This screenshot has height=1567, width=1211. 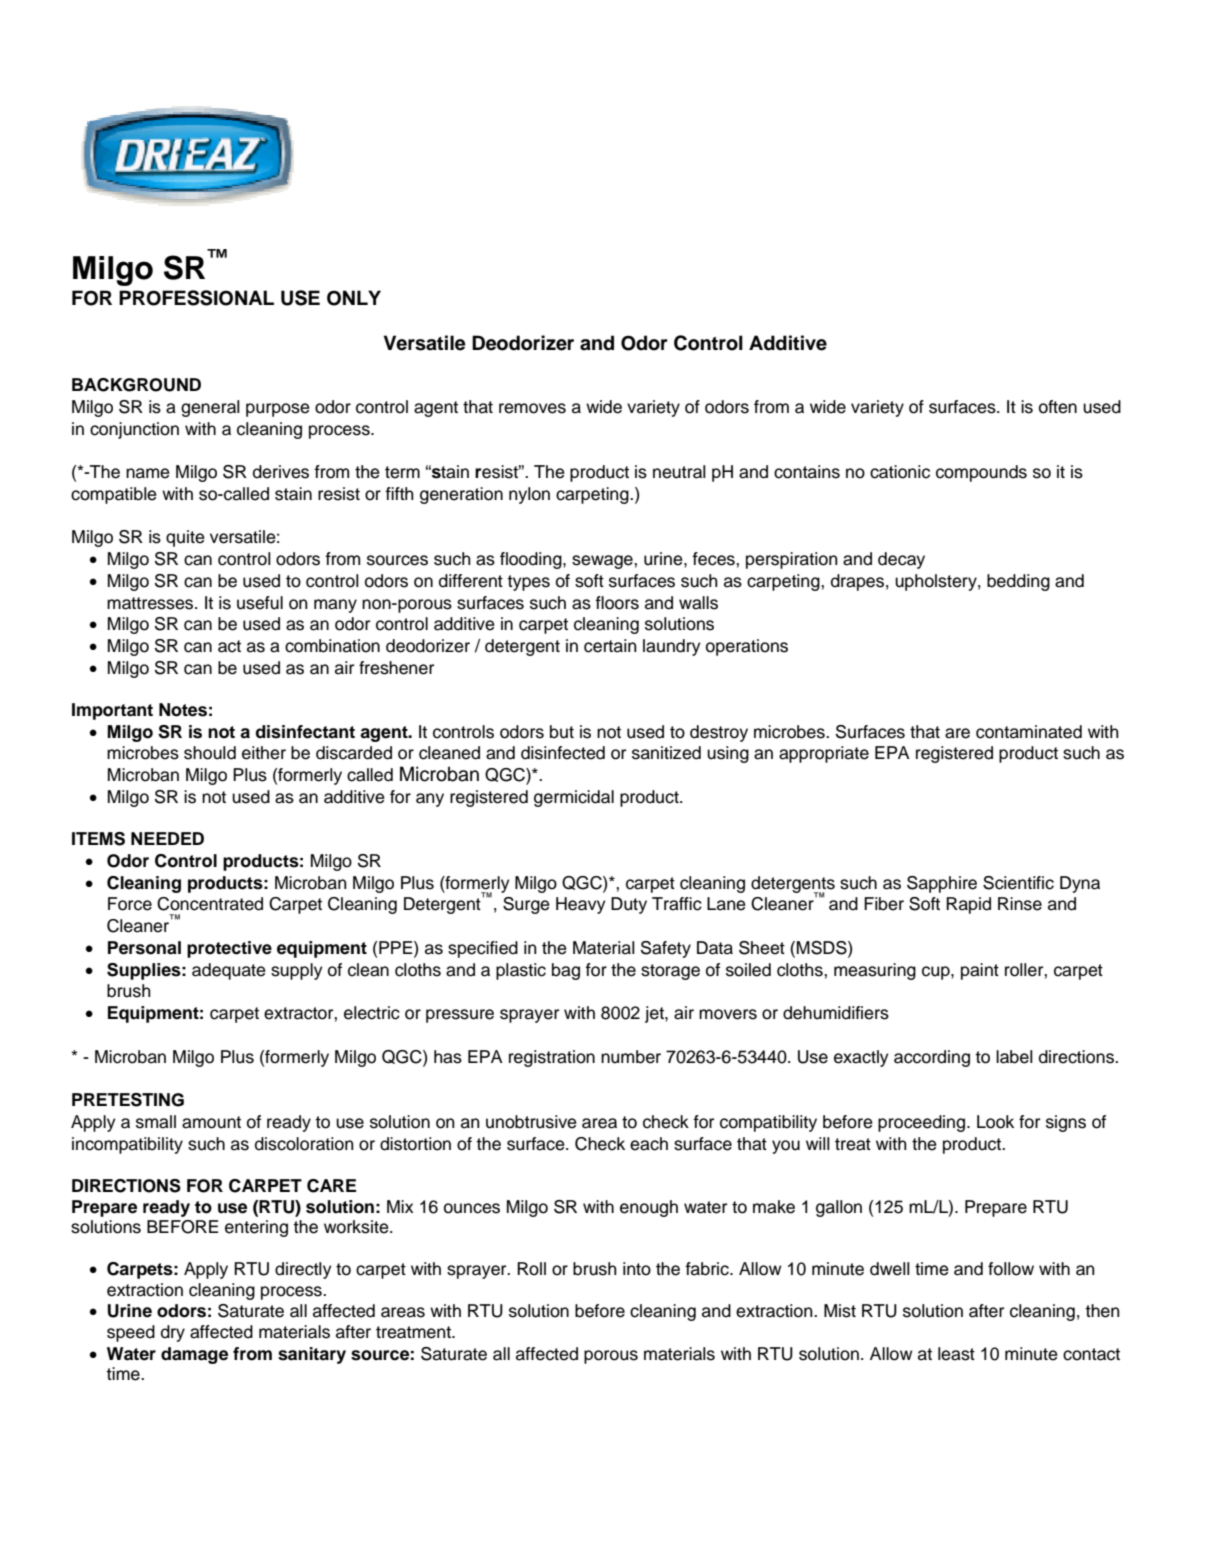 What do you see at coordinates (185, 538) in the screenshot?
I see `quite` at bounding box center [185, 538].
